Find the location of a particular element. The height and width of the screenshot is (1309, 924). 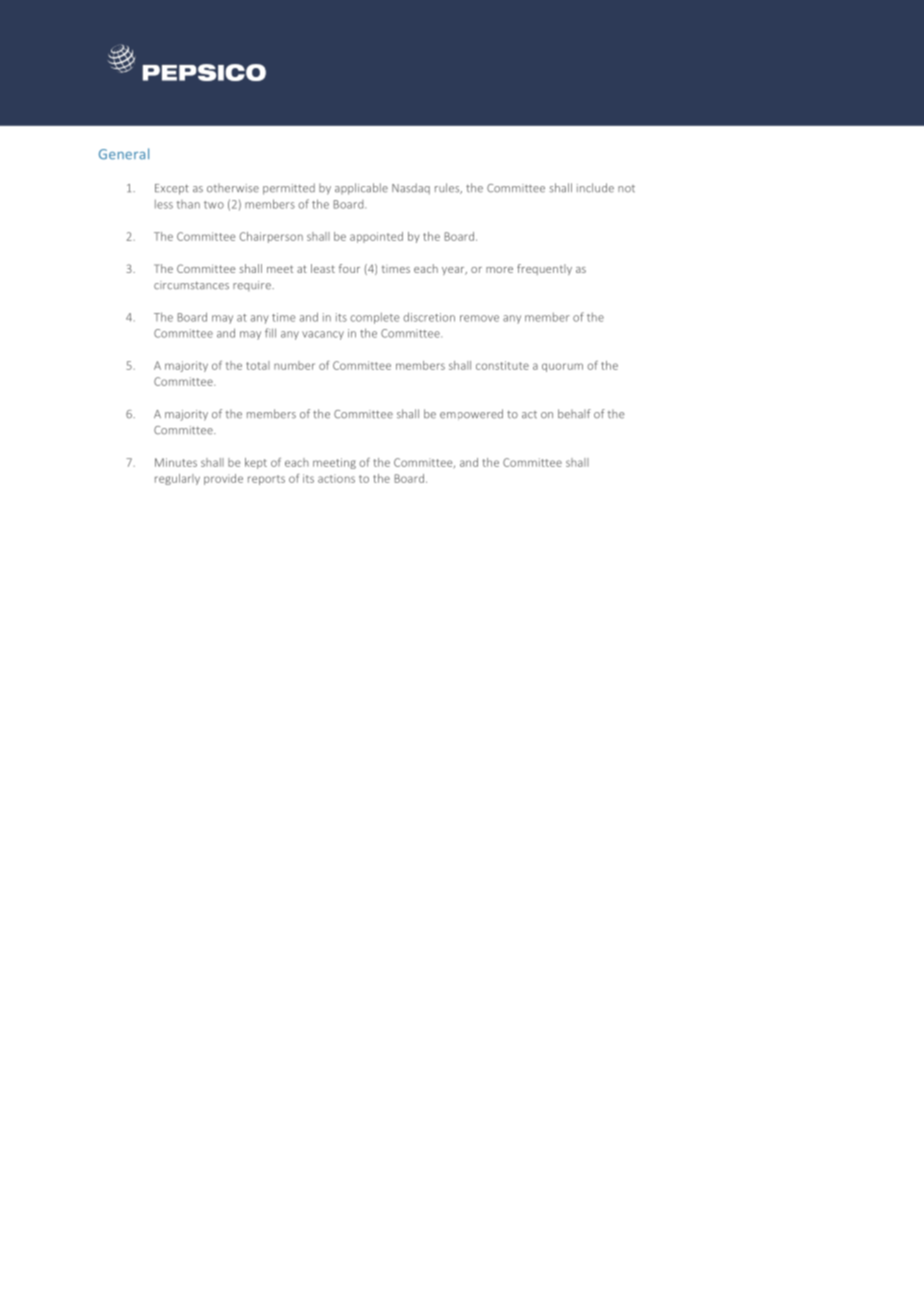

Minutes is located at coordinates (176, 462).
